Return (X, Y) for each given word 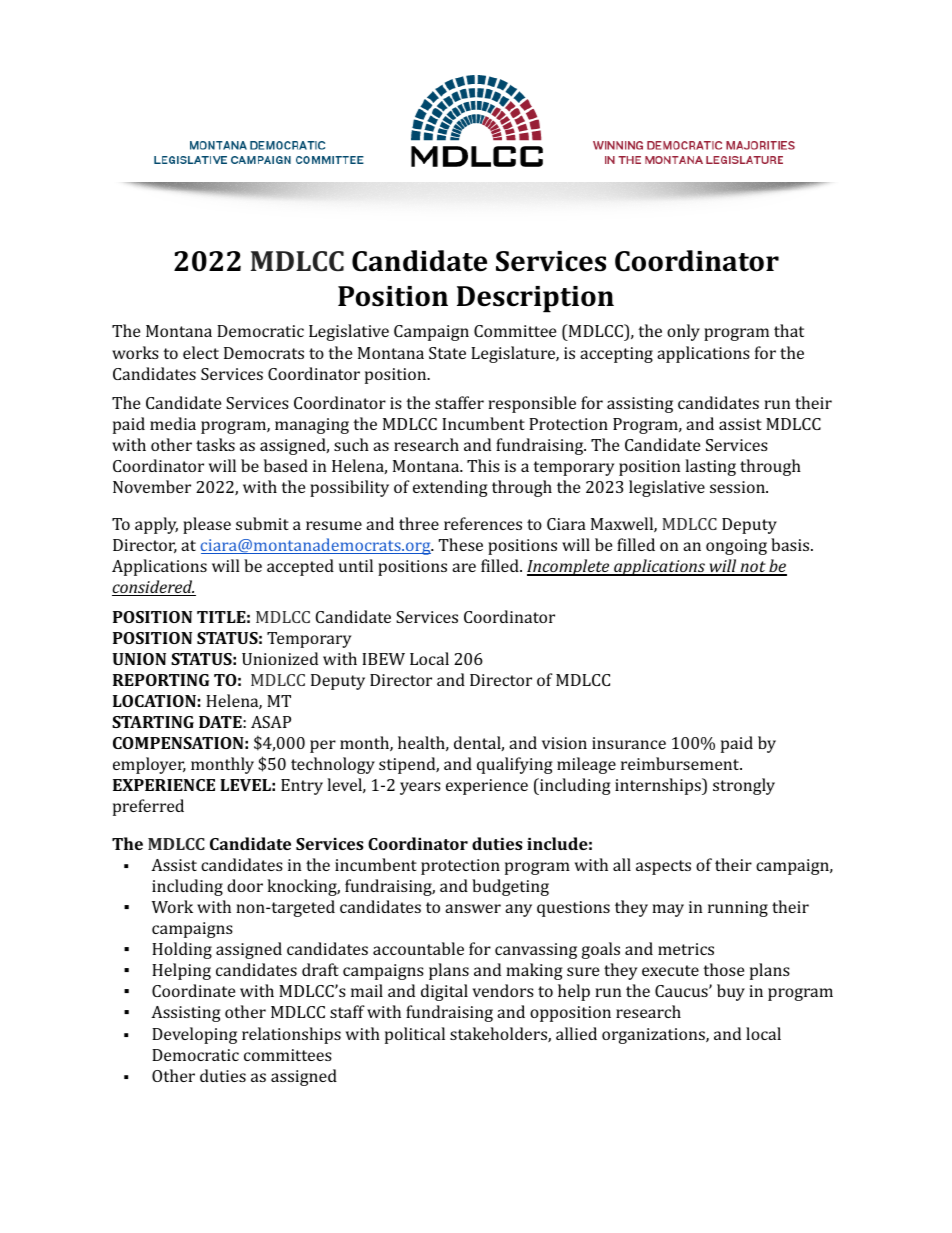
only (683, 332)
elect (201, 352)
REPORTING (161, 680)
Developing (194, 1035)
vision (564, 743)
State (447, 353)
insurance (629, 743)
